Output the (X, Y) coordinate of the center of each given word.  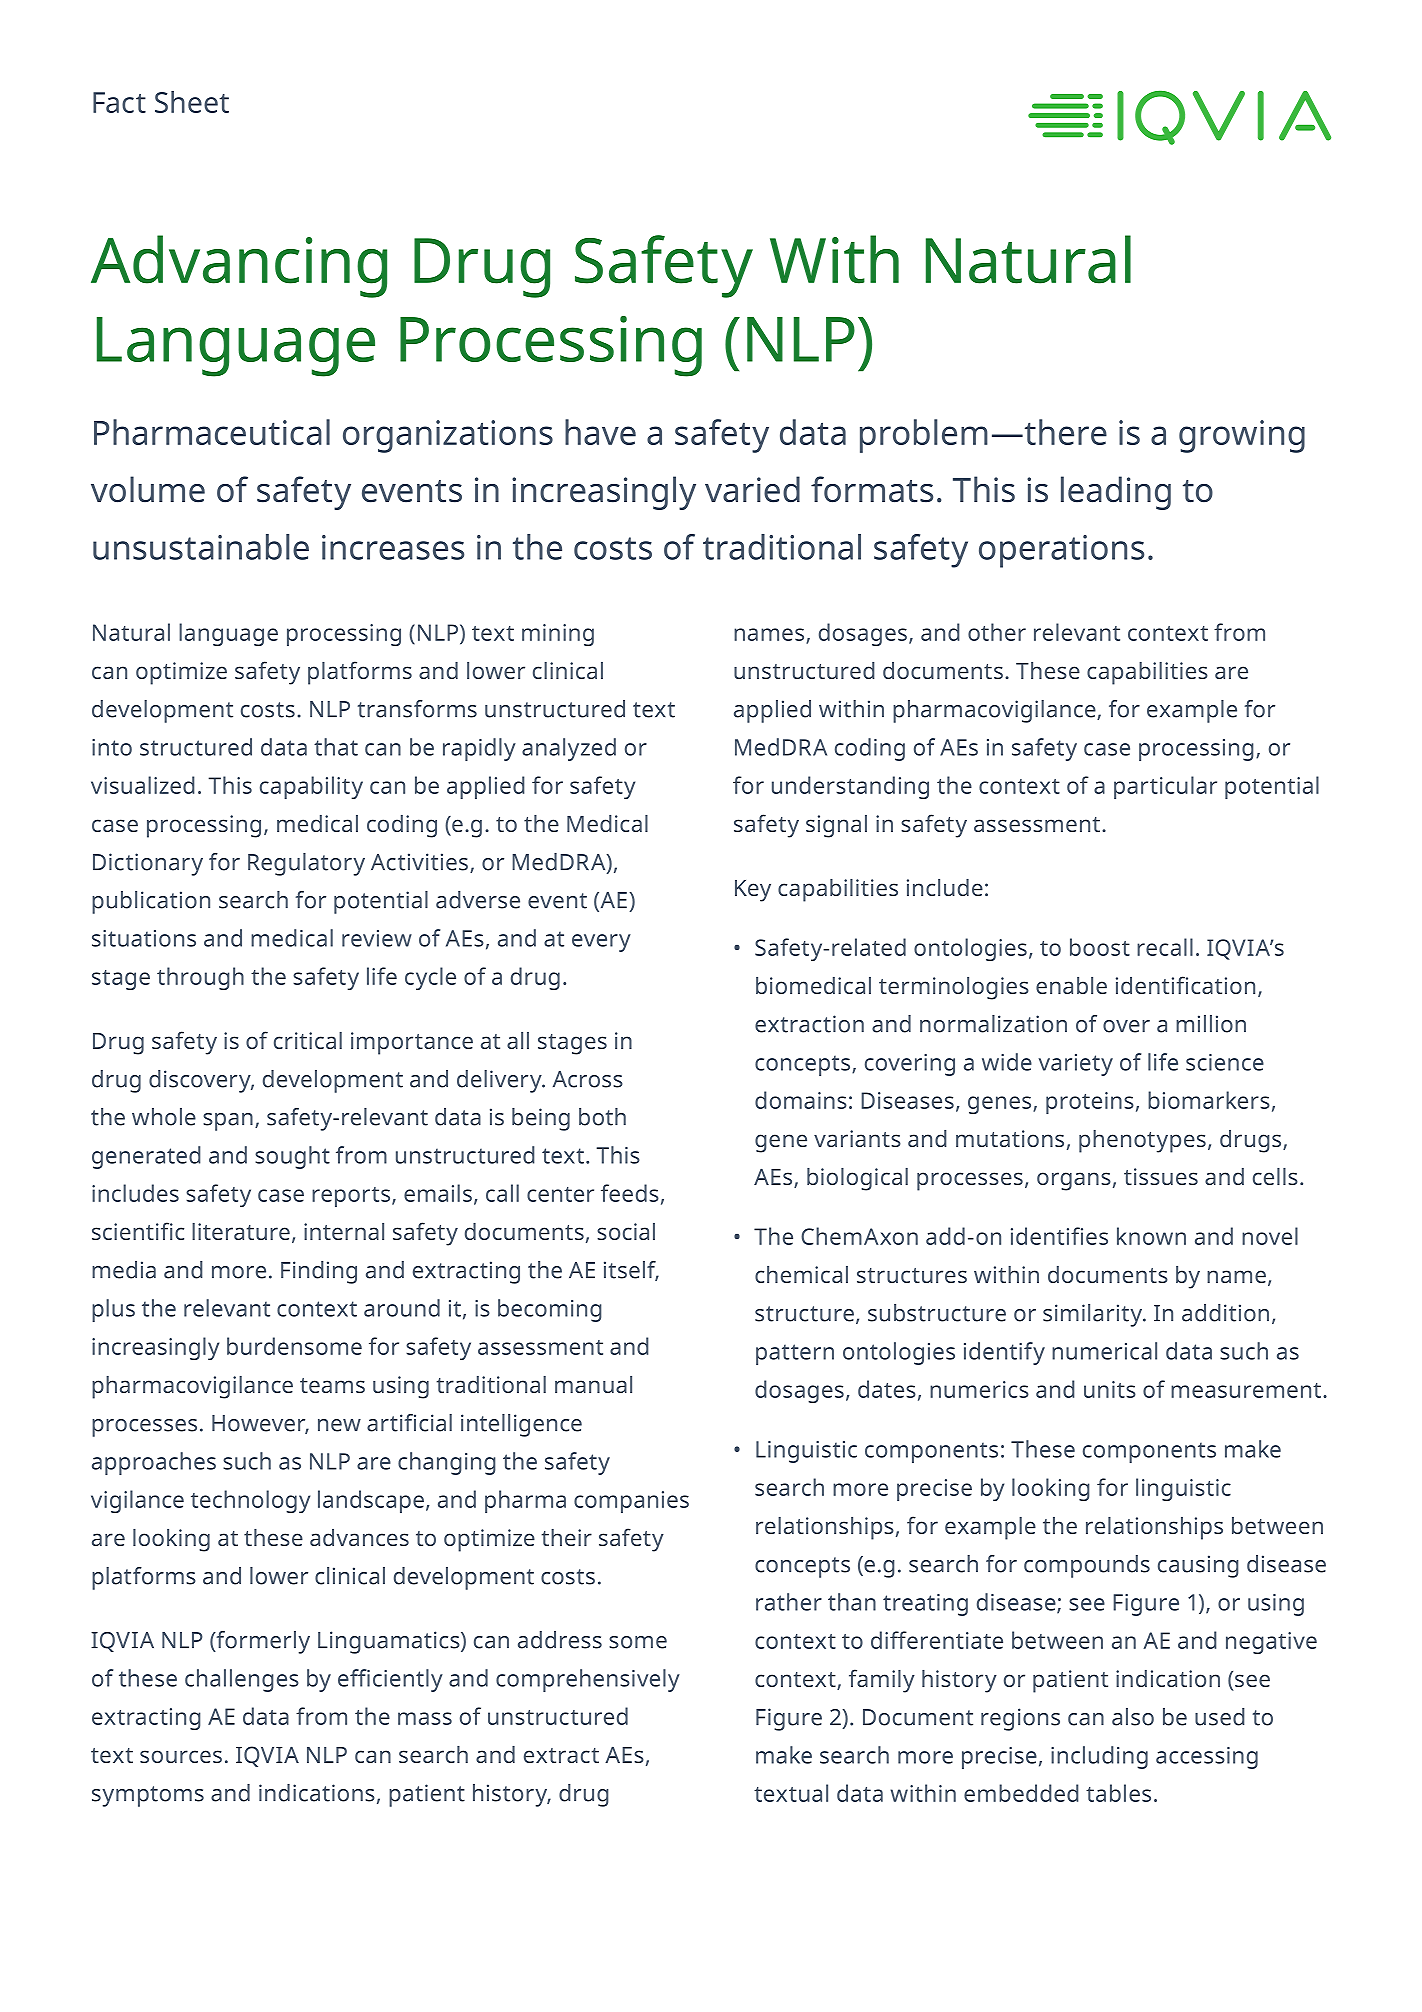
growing (1242, 436)
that (336, 747)
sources (181, 1756)
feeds (630, 1193)
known (1151, 1236)
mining (558, 635)
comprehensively (588, 1680)
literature (241, 1231)
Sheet (192, 102)
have (600, 432)
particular (1165, 787)
